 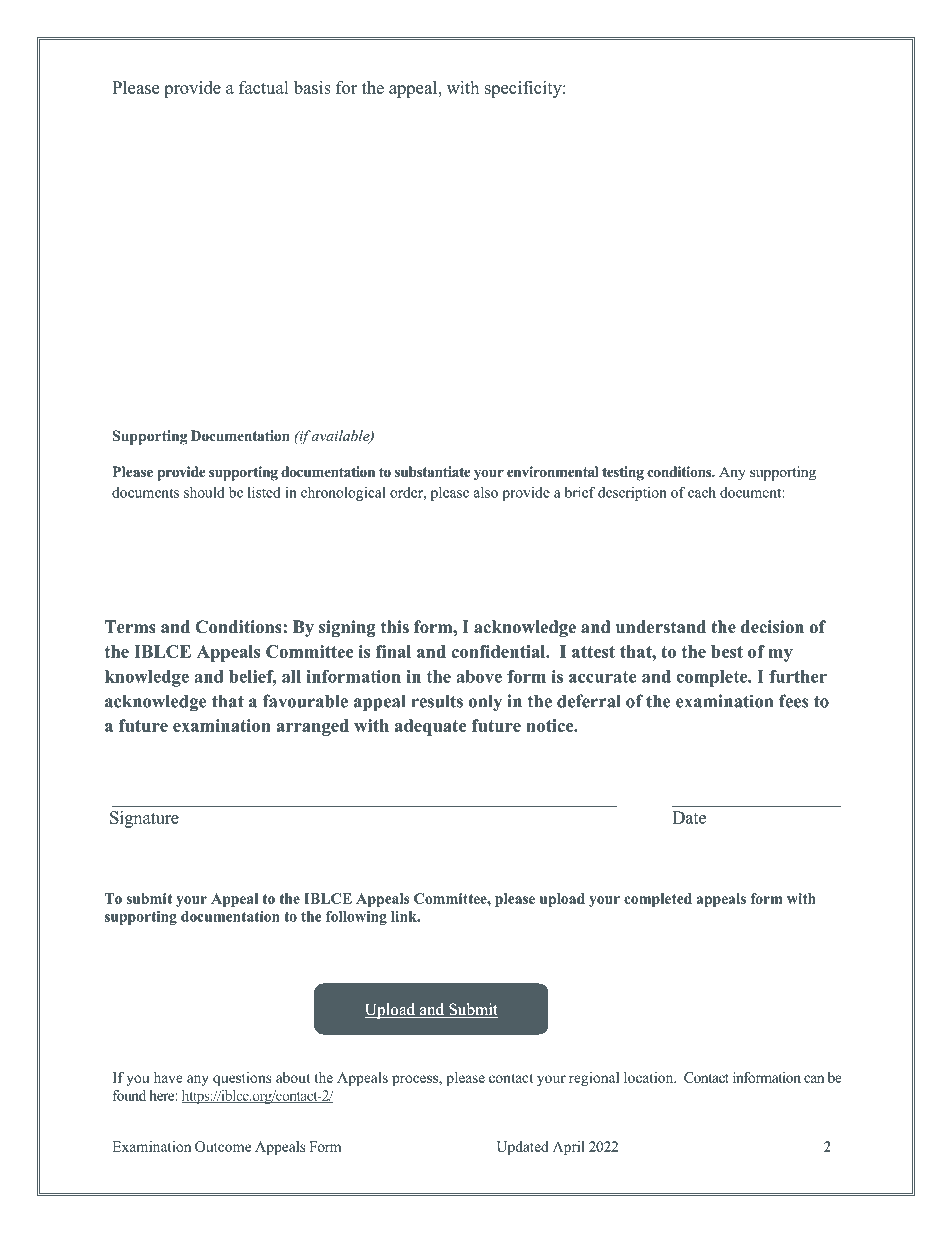 I want to click on substantiate, so click(x=433, y=471).
